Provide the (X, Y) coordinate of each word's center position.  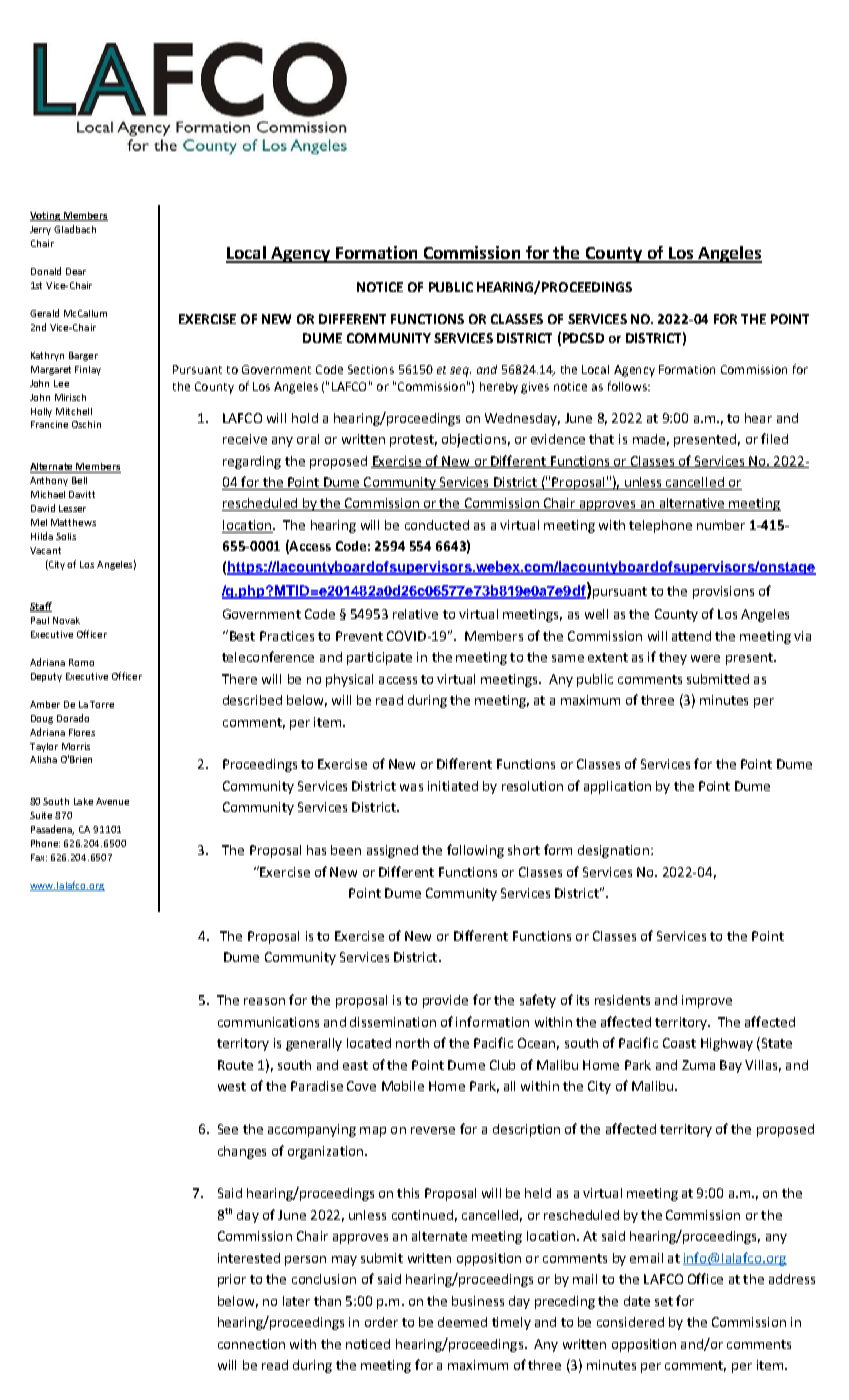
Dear (76, 271)
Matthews (73, 522)
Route (235, 1065)
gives (535, 388)
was (411, 787)
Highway (727, 1044)
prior (232, 1280)
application (617, 787)
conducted (437, 525)
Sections (371, 369)
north (412, 1043)
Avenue (112, 801)
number (721, 525)
